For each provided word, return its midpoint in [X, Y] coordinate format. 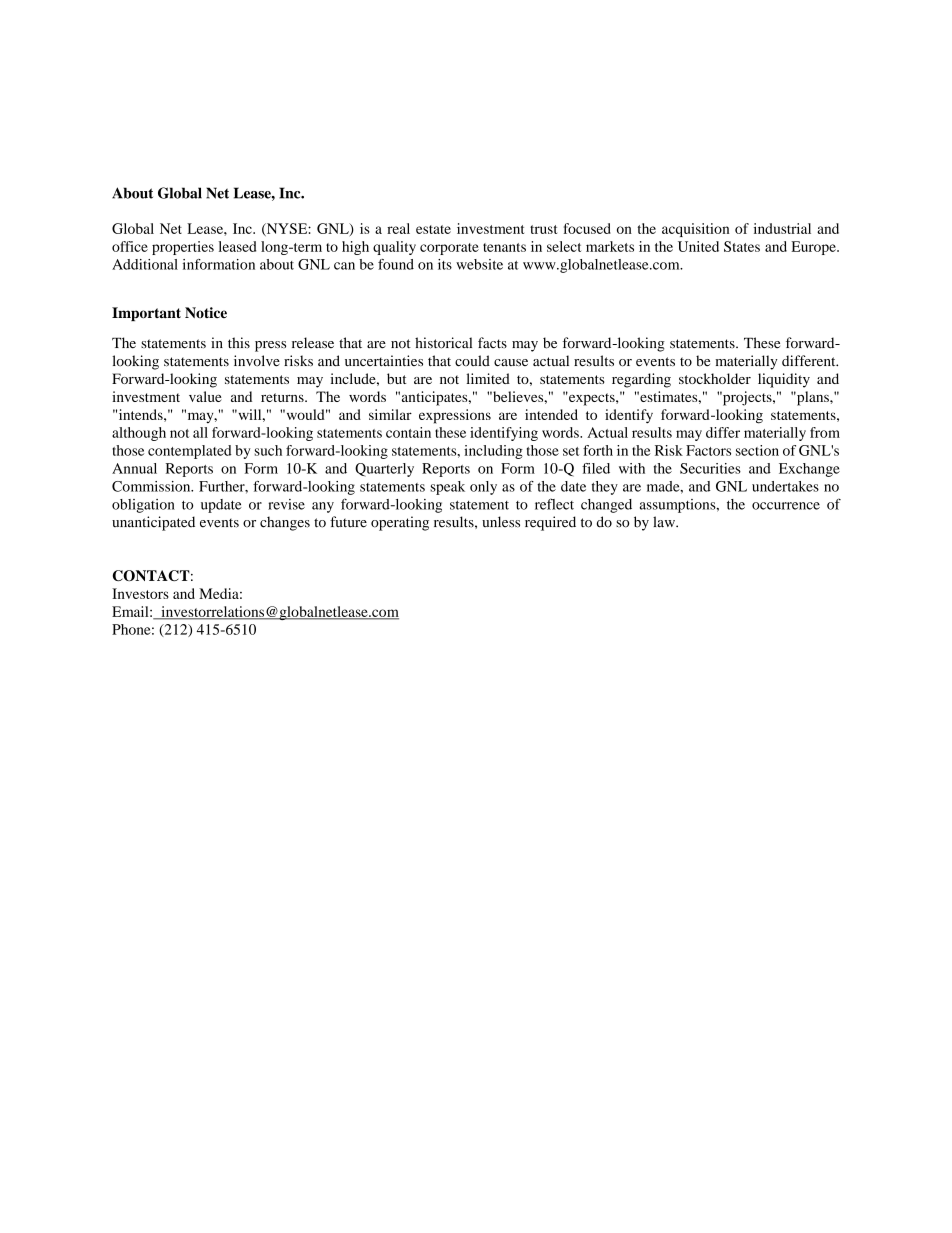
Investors [140, 593]
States [742, 246]
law [665, 522]
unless [501, 522]
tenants [504, 247]
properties [183, 248]
